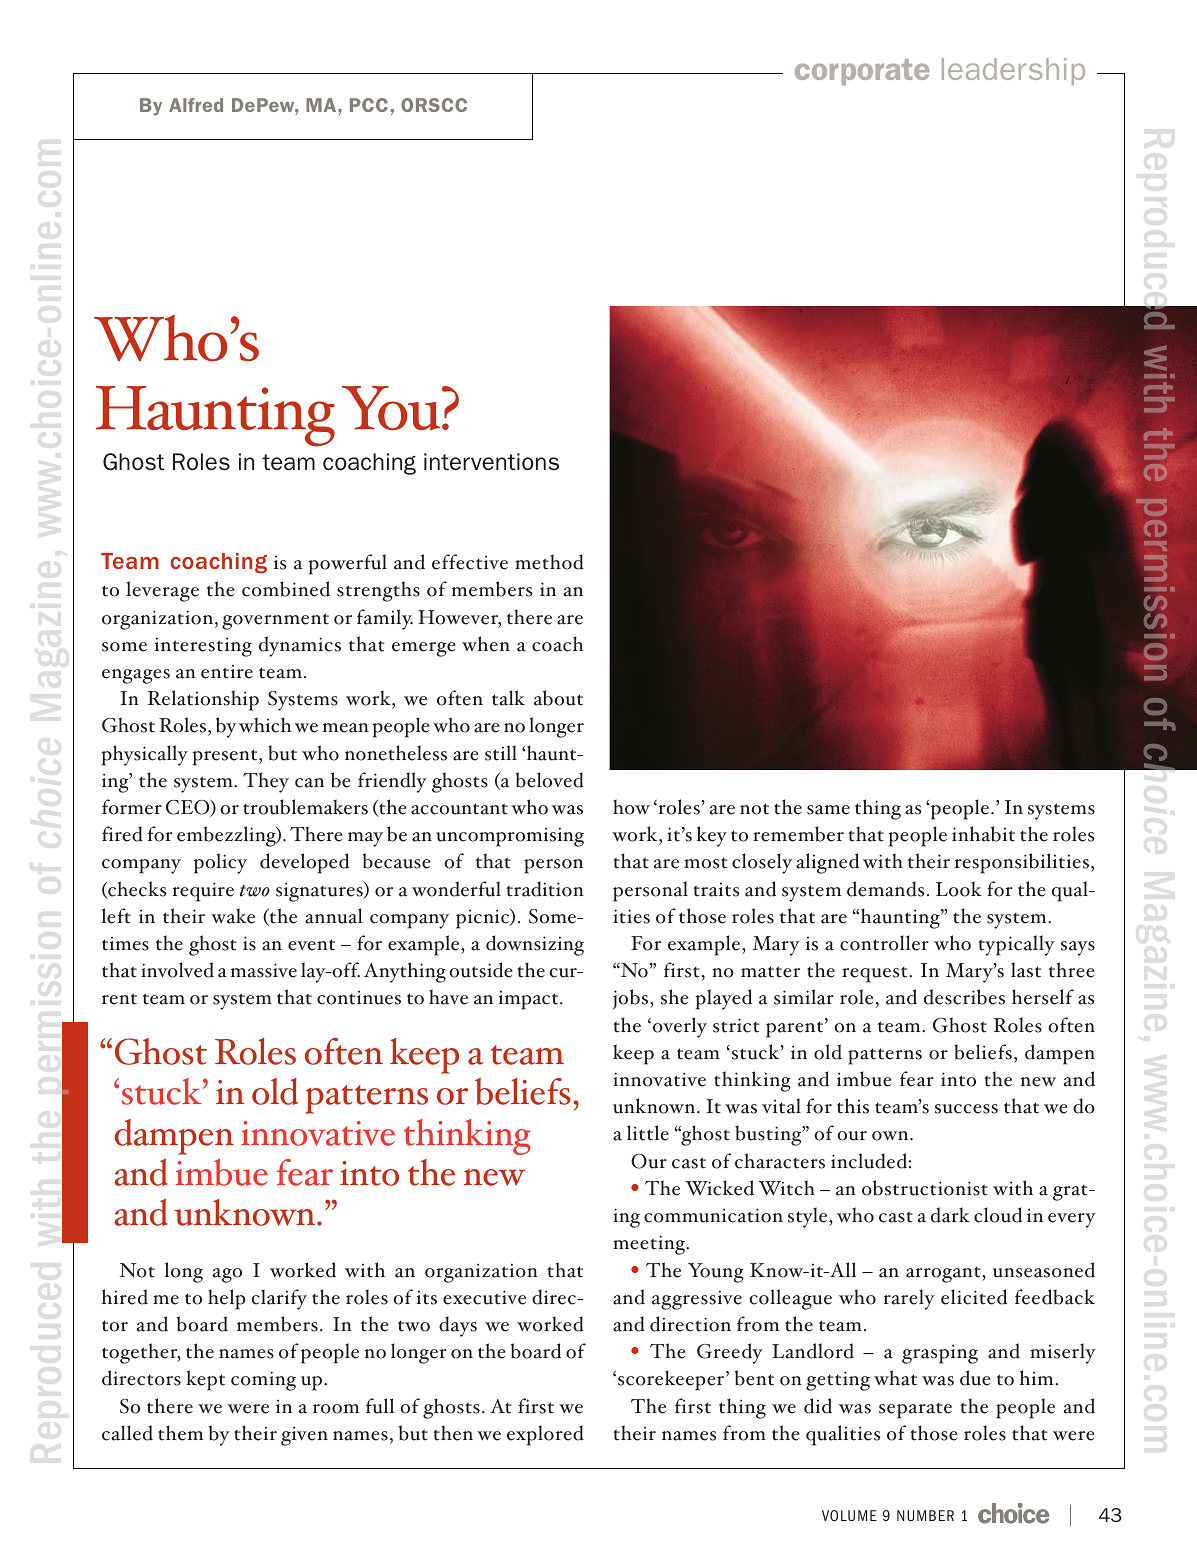 The width and height of the screenshot is (1197, 1560). What do you see at coordinates (181, 1433) in the screenshot?
I see `them` at bounding box center [181, 1433].
